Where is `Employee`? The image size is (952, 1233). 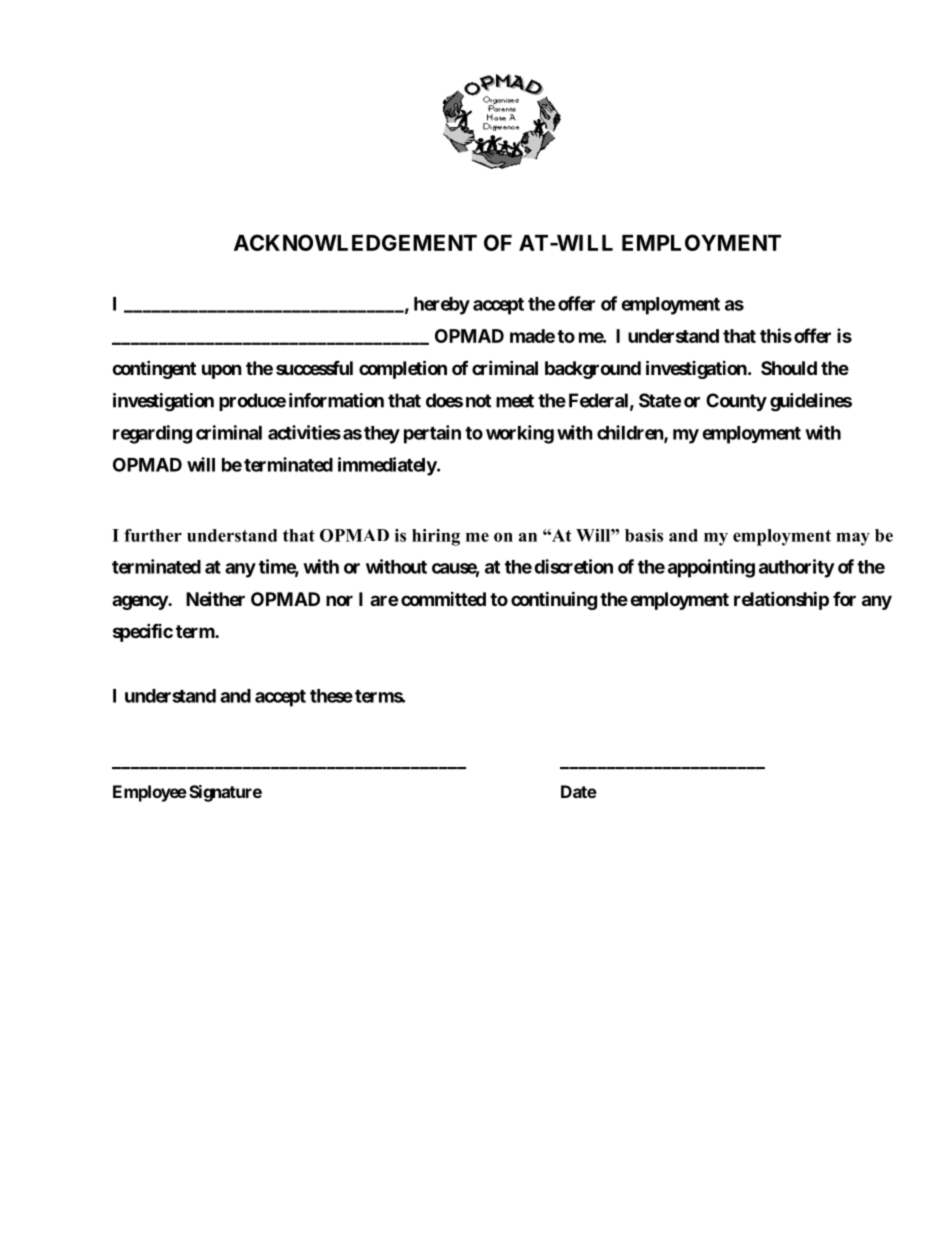 Employee is located at coordinates (150, 793).
